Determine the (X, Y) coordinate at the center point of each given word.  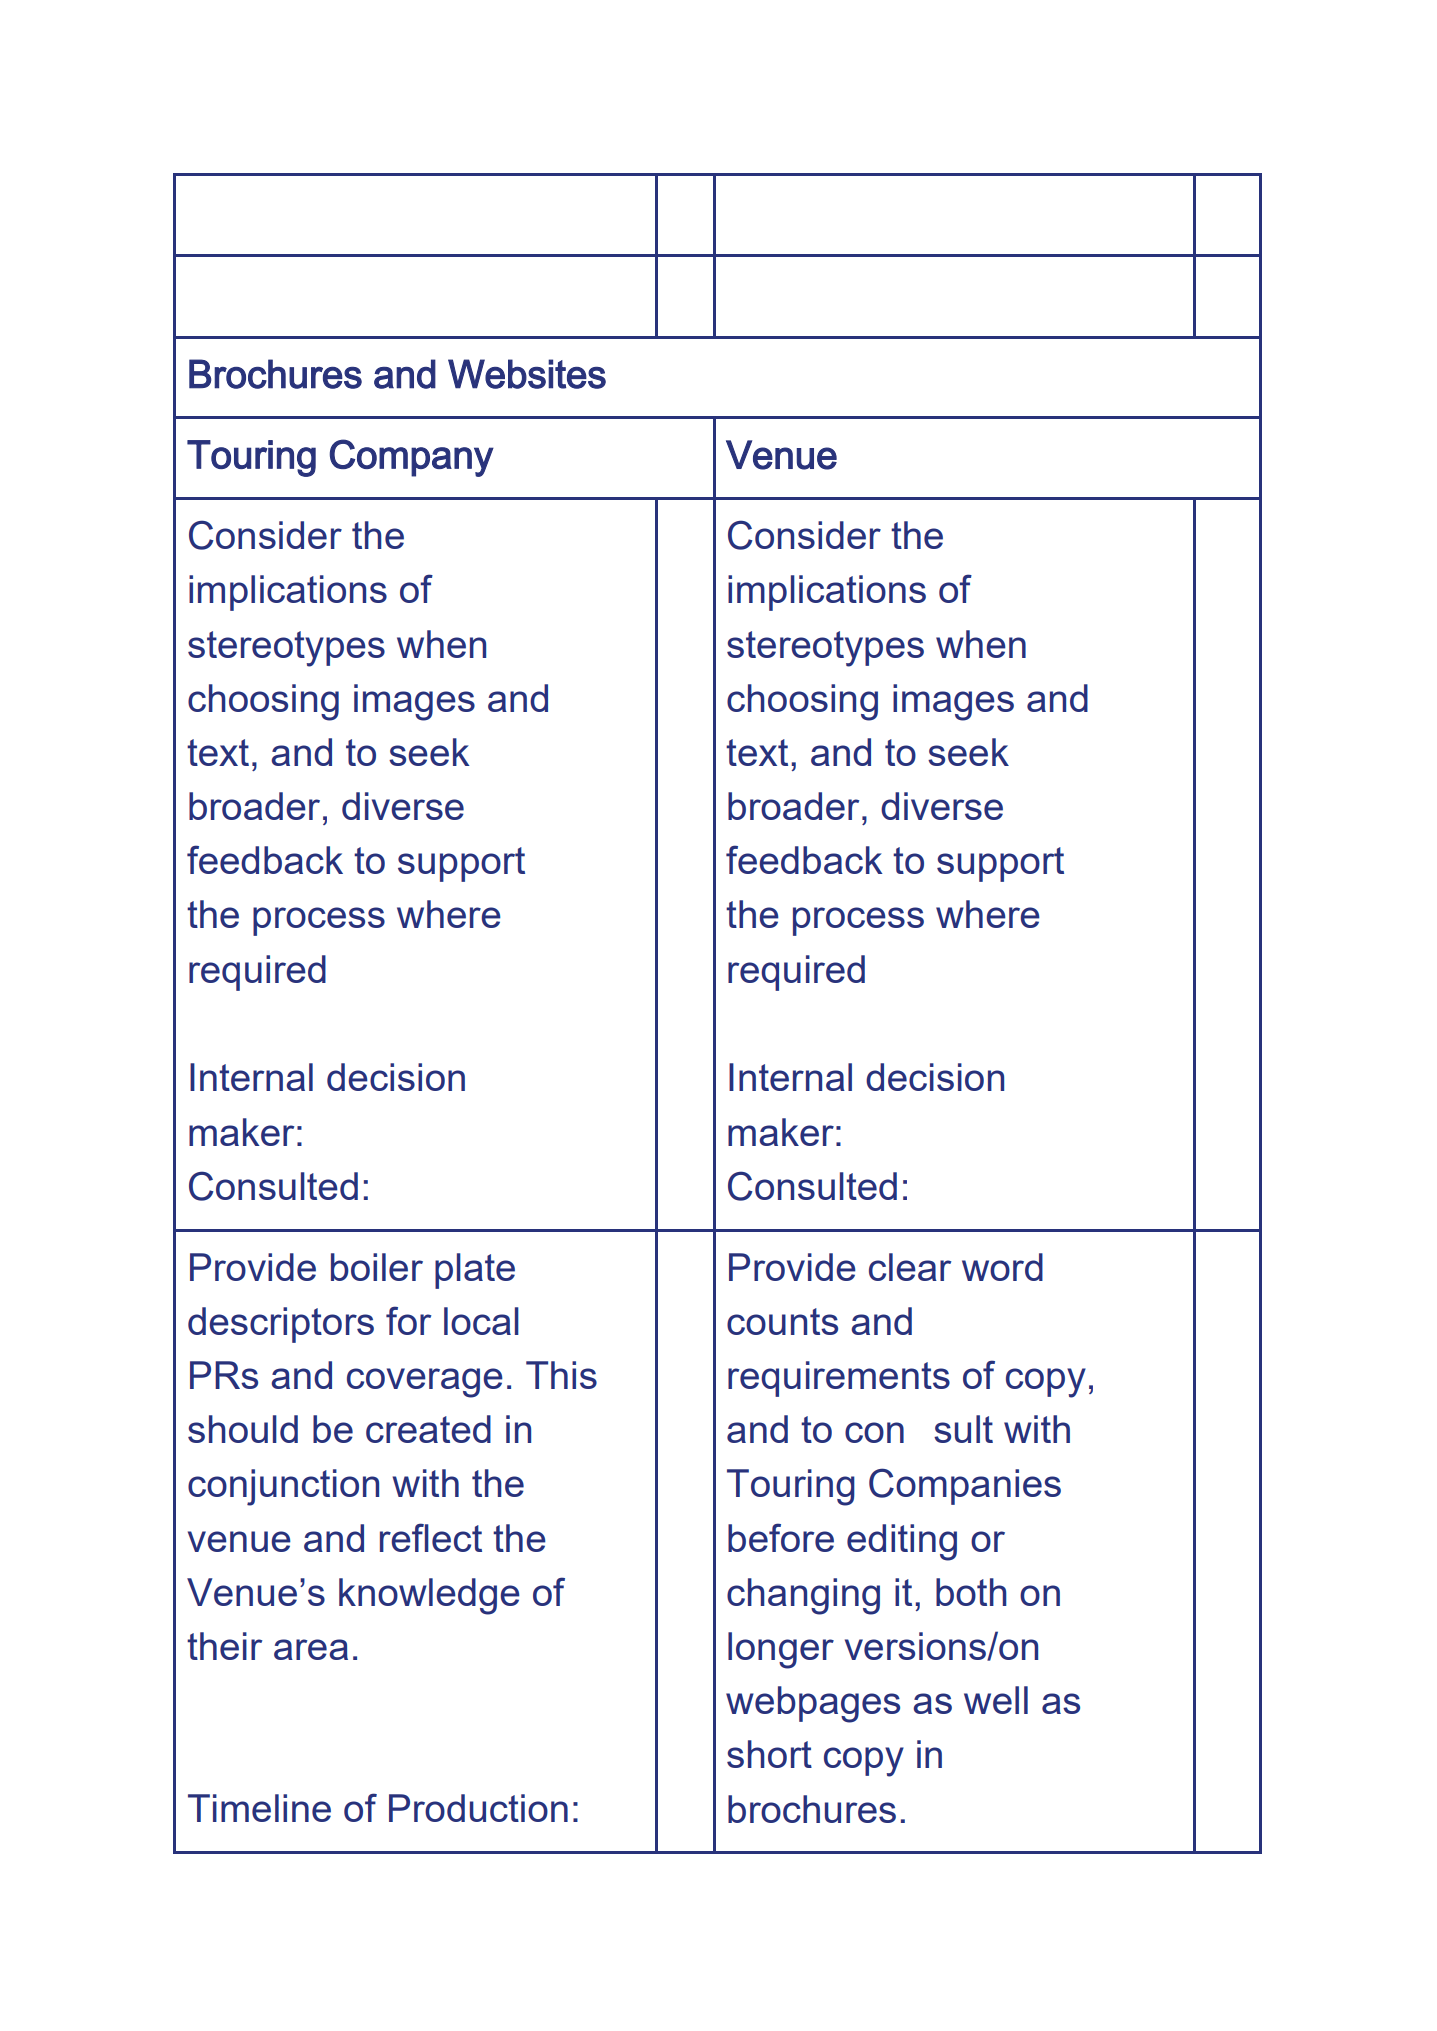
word (1002, 1267)
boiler (377, 1267)
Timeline (259, 1808)
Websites (527, 374)
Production (478, 1808)
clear (910, 1267)
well (996, 1700)
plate (475, 1271)
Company (411, 458)
